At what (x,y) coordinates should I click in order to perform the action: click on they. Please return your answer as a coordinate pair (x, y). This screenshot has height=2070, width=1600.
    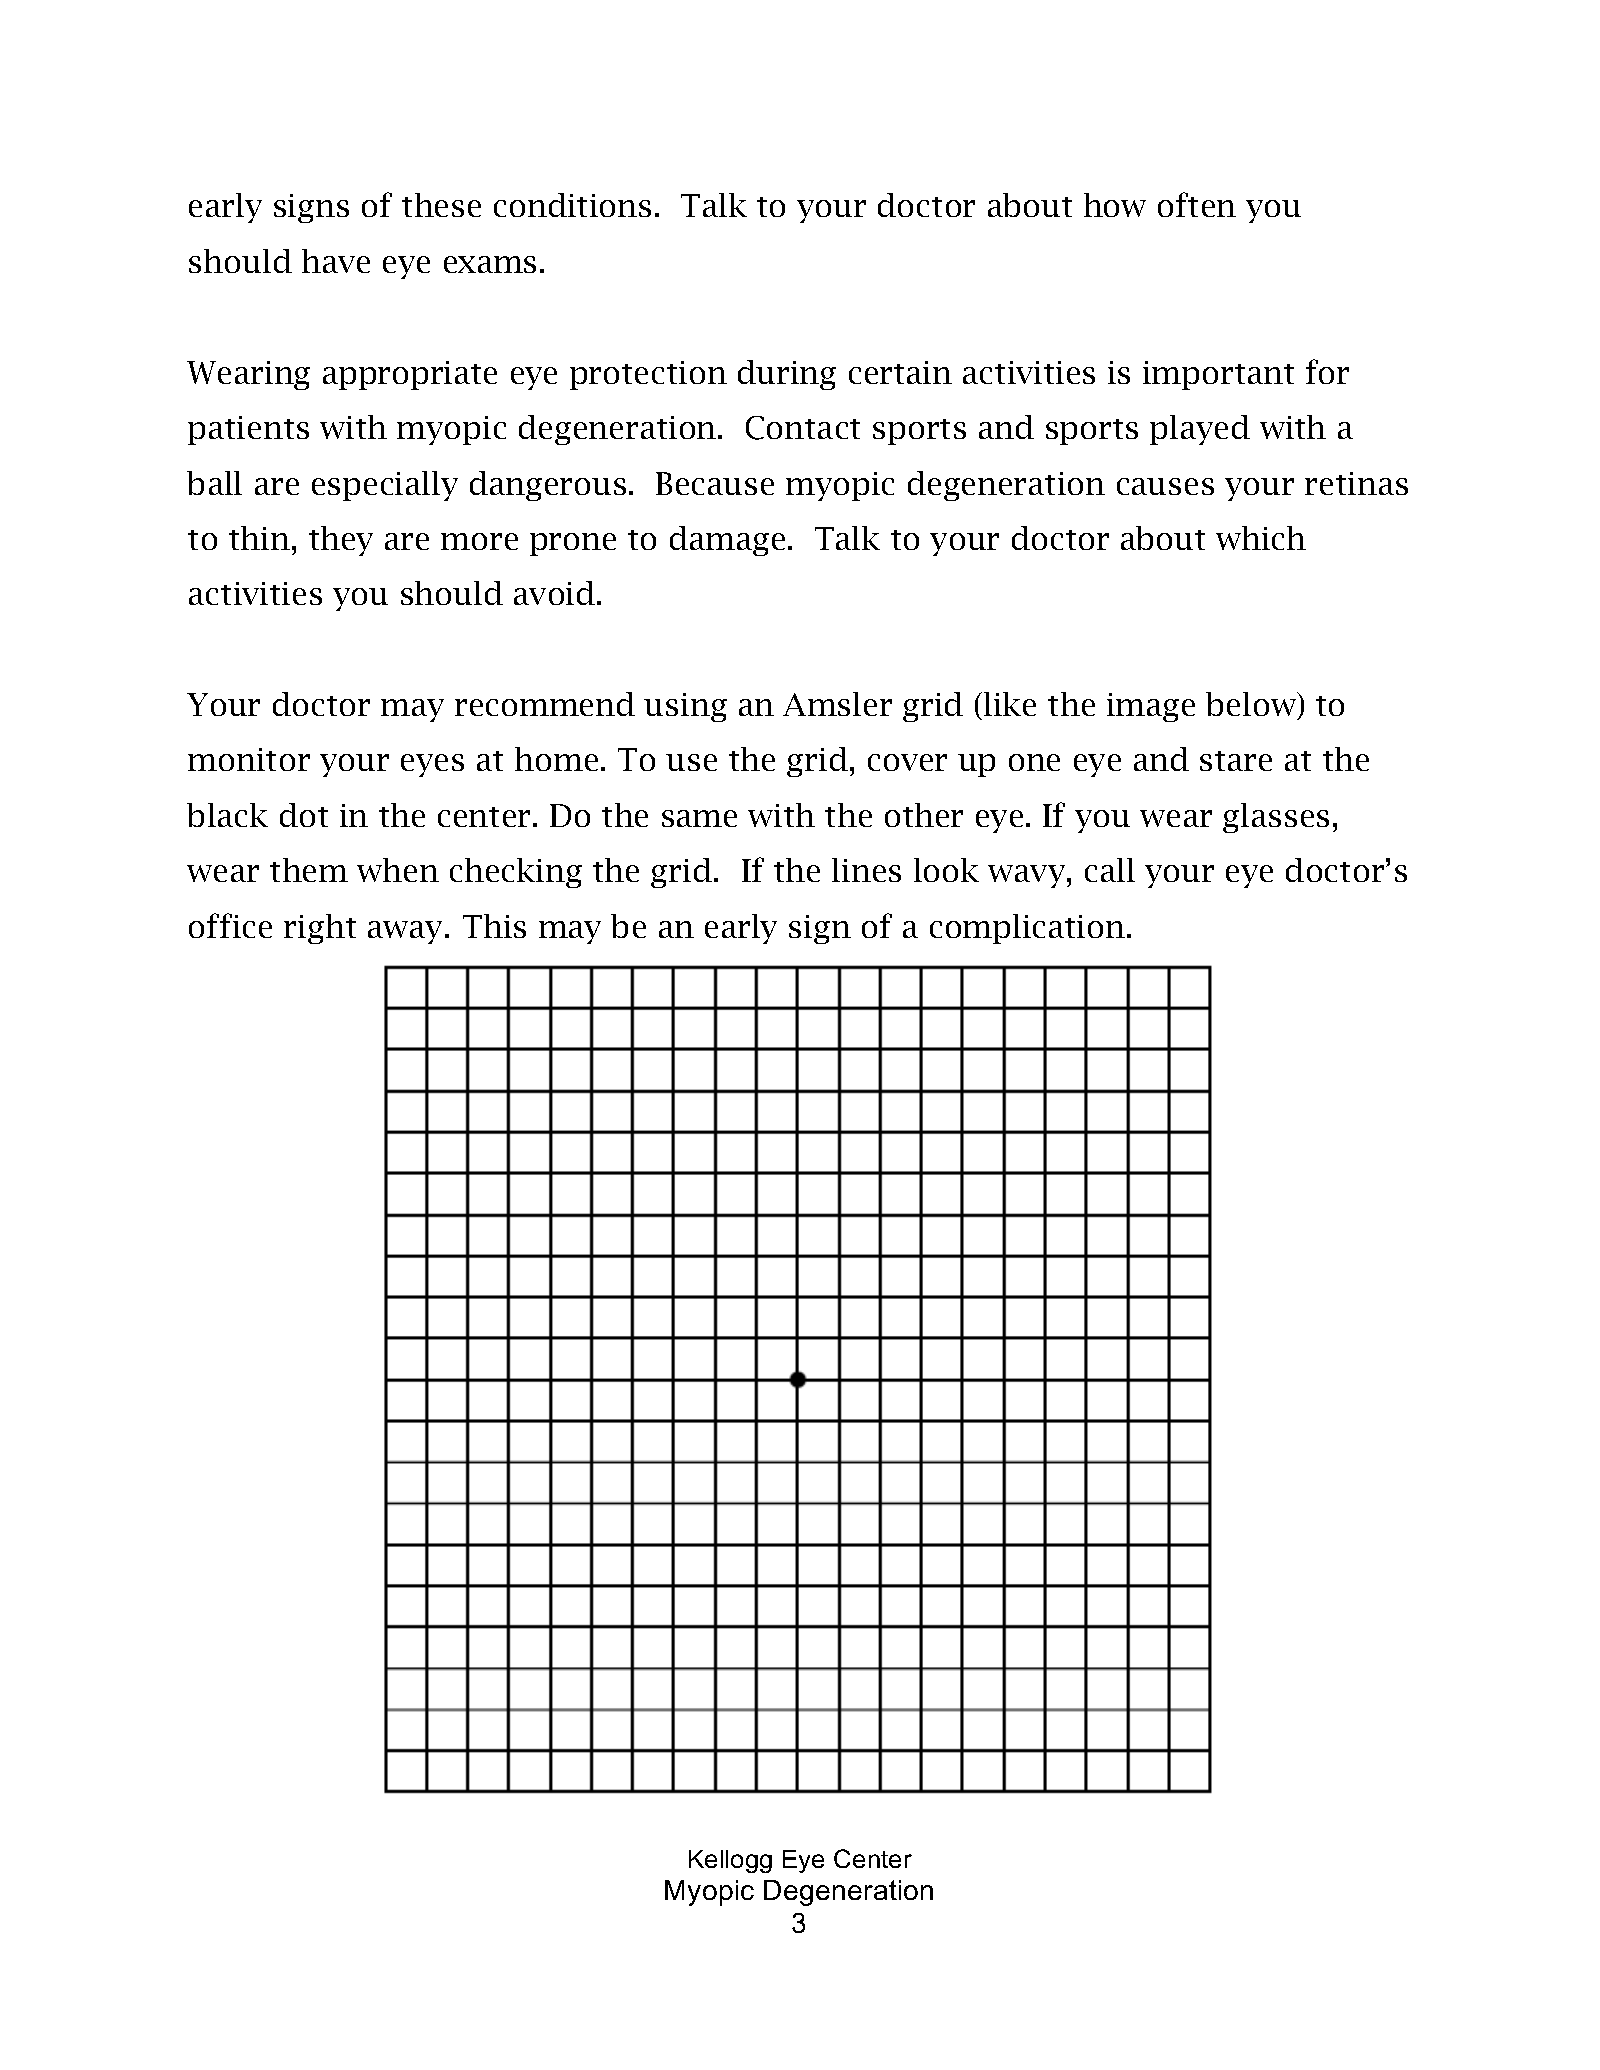
    Looking at the image, I should click on (341, 541).
